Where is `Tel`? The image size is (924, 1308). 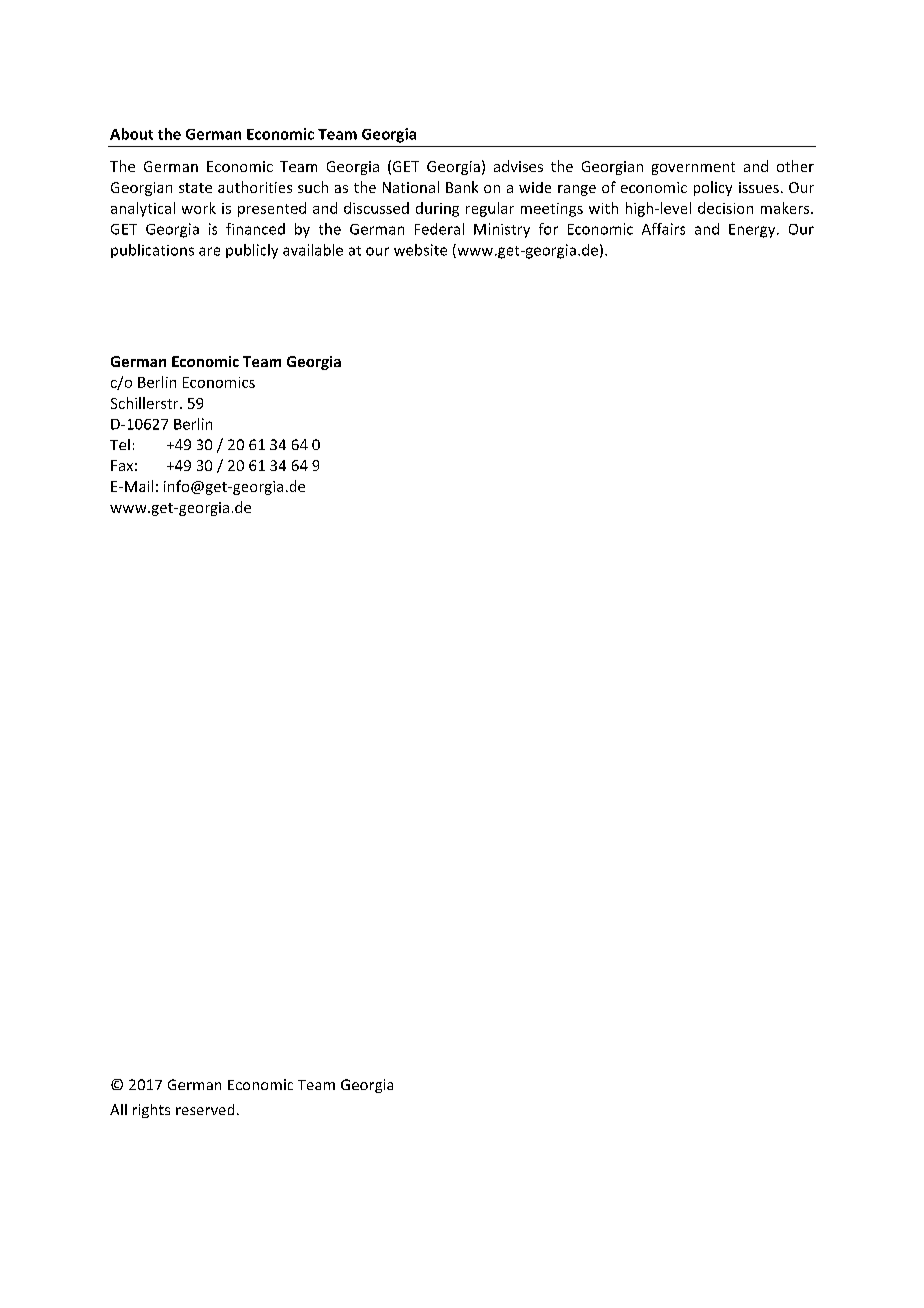 Tel is located at coordinates (120, 444).
